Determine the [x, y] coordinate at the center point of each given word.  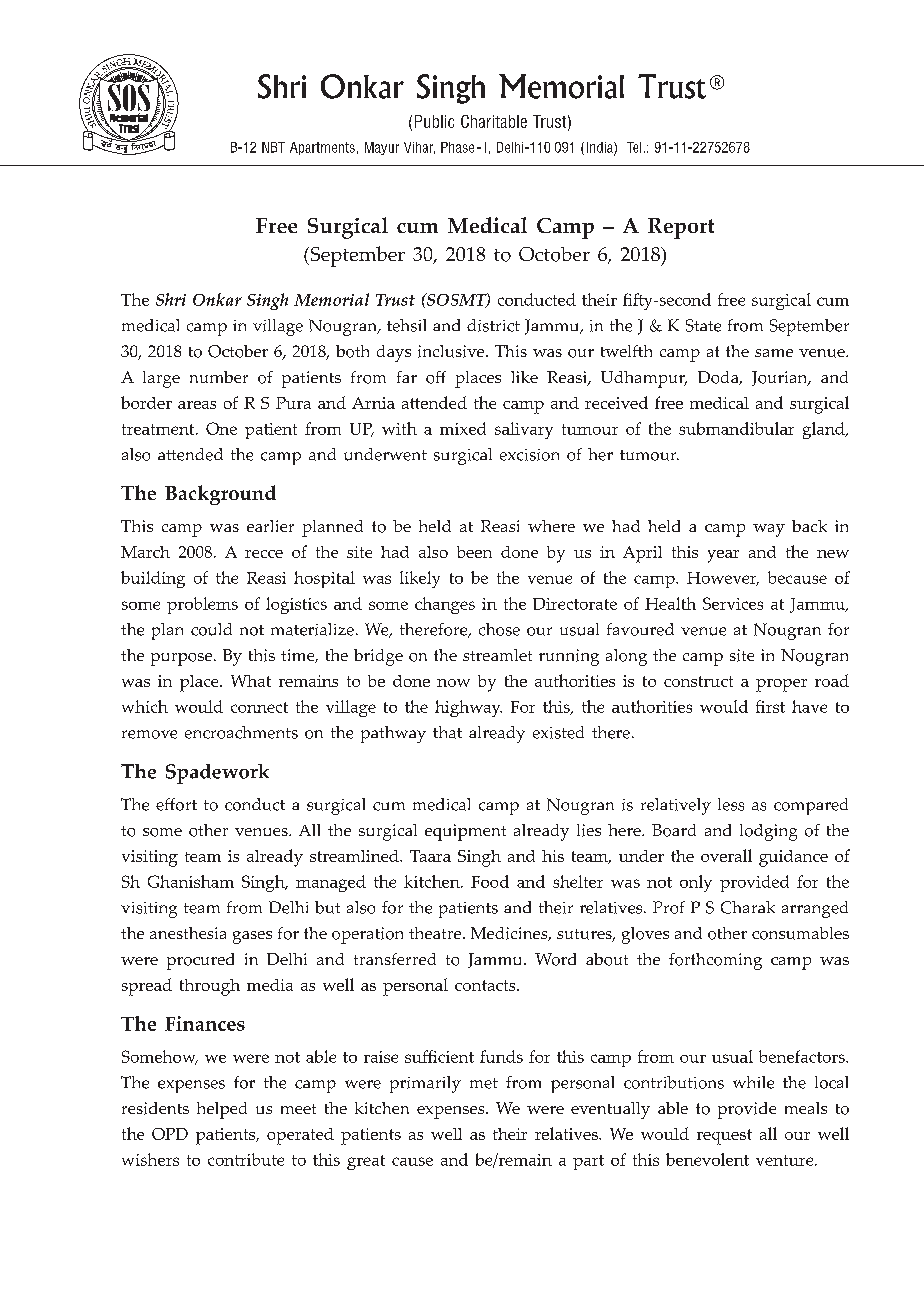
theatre [436, 933]
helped [222, 1110]
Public [434, 121]
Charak [748, 907]
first [770, 706]
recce [264, 554]
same [774, 353]
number [219, 377]
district [493, 325]
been [474, 552]
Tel [634, 147]
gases [252, 937]
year [723, 556]
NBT [273, 147]
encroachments [241, 732]
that [447, 732]
